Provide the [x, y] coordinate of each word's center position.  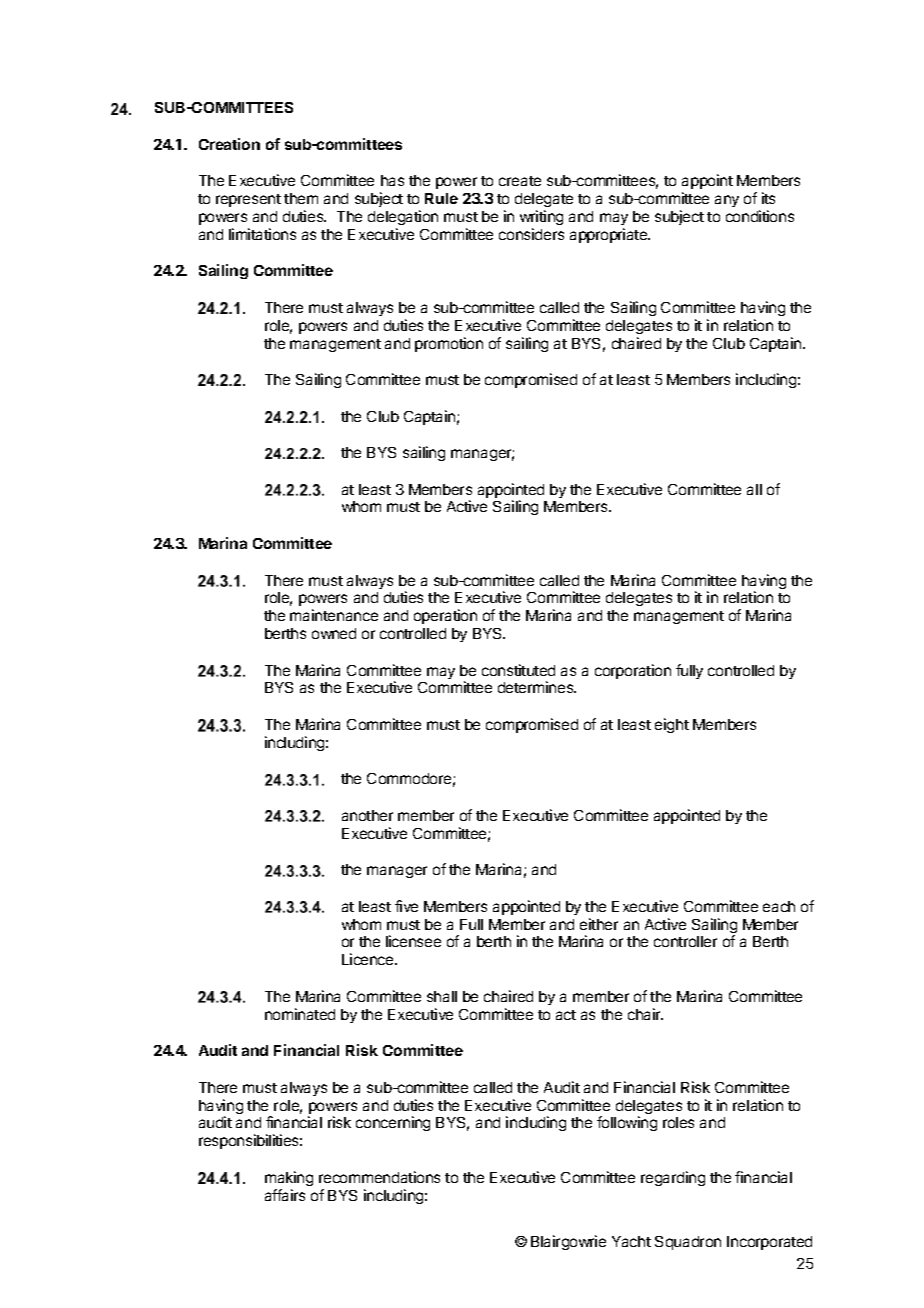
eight [672, 725]
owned [334, 633]
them [301, 198]
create [520, 181]
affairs [285, 1195]
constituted [518, 670]
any [727, 201]
